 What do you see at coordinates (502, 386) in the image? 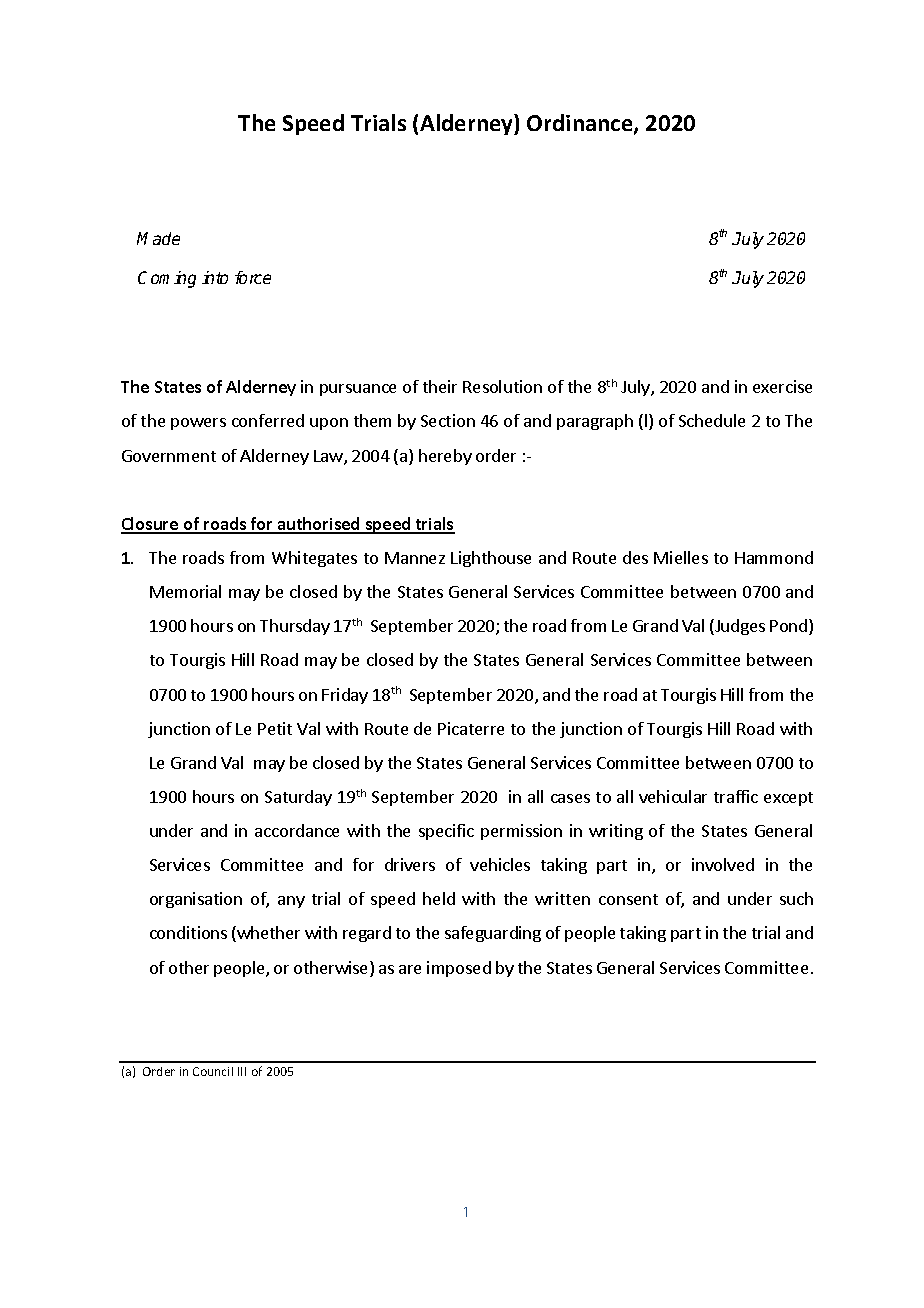
I see `Resolution` at bounding box center [502, 386].
